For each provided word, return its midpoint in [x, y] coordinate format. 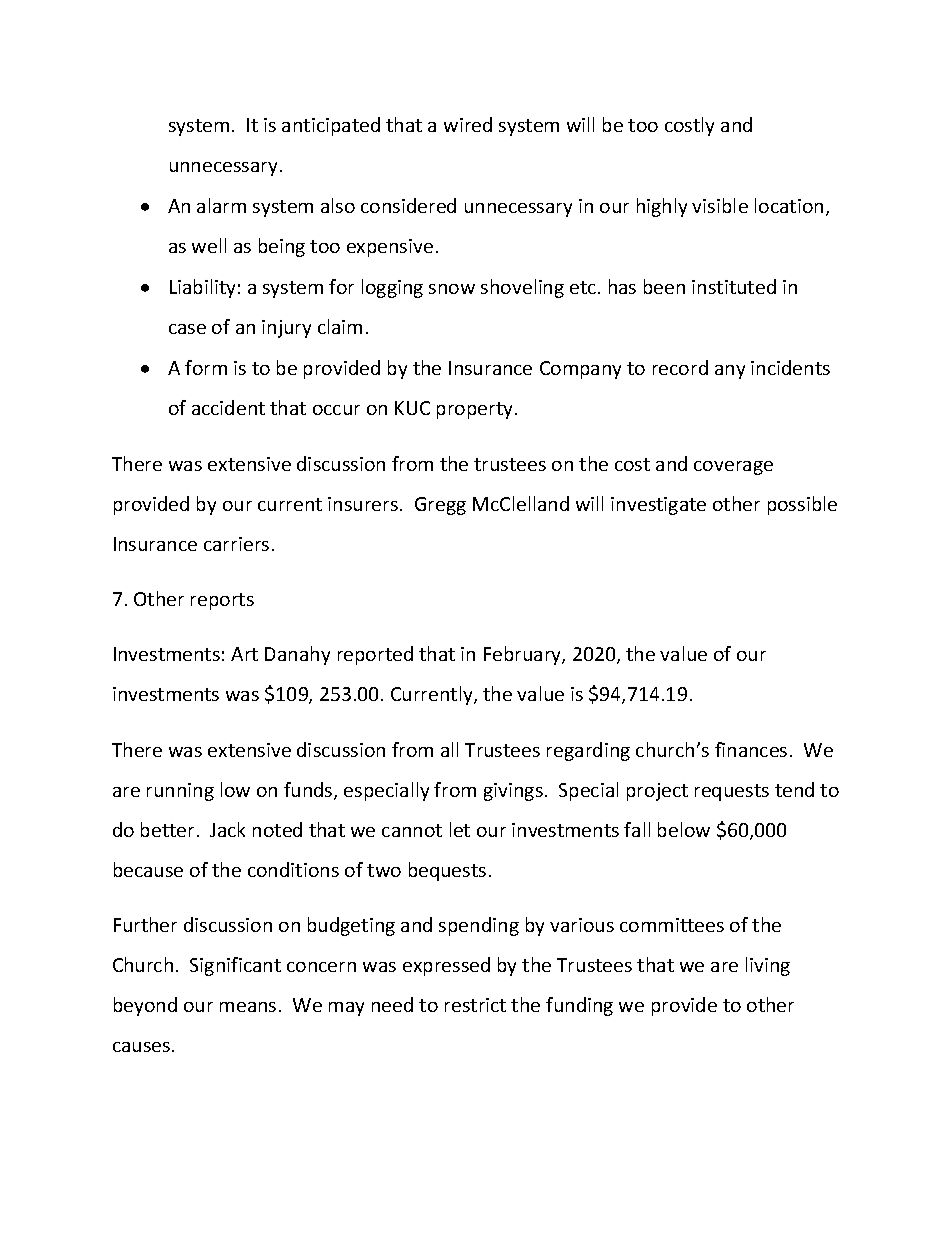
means [248, 1007]
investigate [658, 506]
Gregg [440, 506]
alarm [221, 205]
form [206, 367]
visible [720, 205]
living [768, 966]
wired [468, 124]
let [460, 829]
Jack [227, 829]
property [476, 410]
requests [732, 792]
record [680, 367]
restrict [475, 1005]
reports [222, 601]
